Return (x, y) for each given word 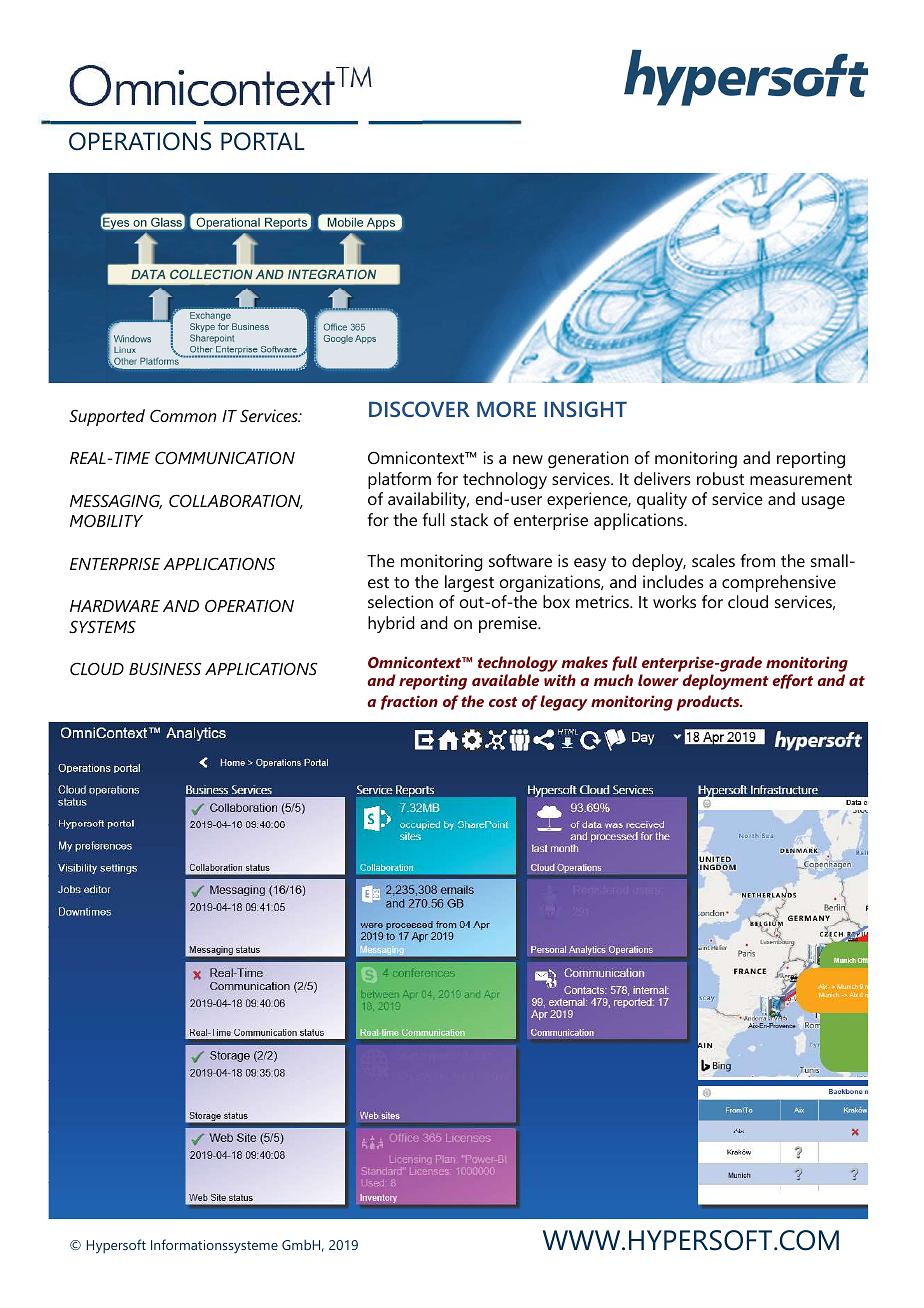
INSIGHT (585, 409)
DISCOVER (419, 409)
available (505, 680)
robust (720, 478)
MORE (506, 409)
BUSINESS (165, 668)
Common (183, 415)
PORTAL (263, 141)
